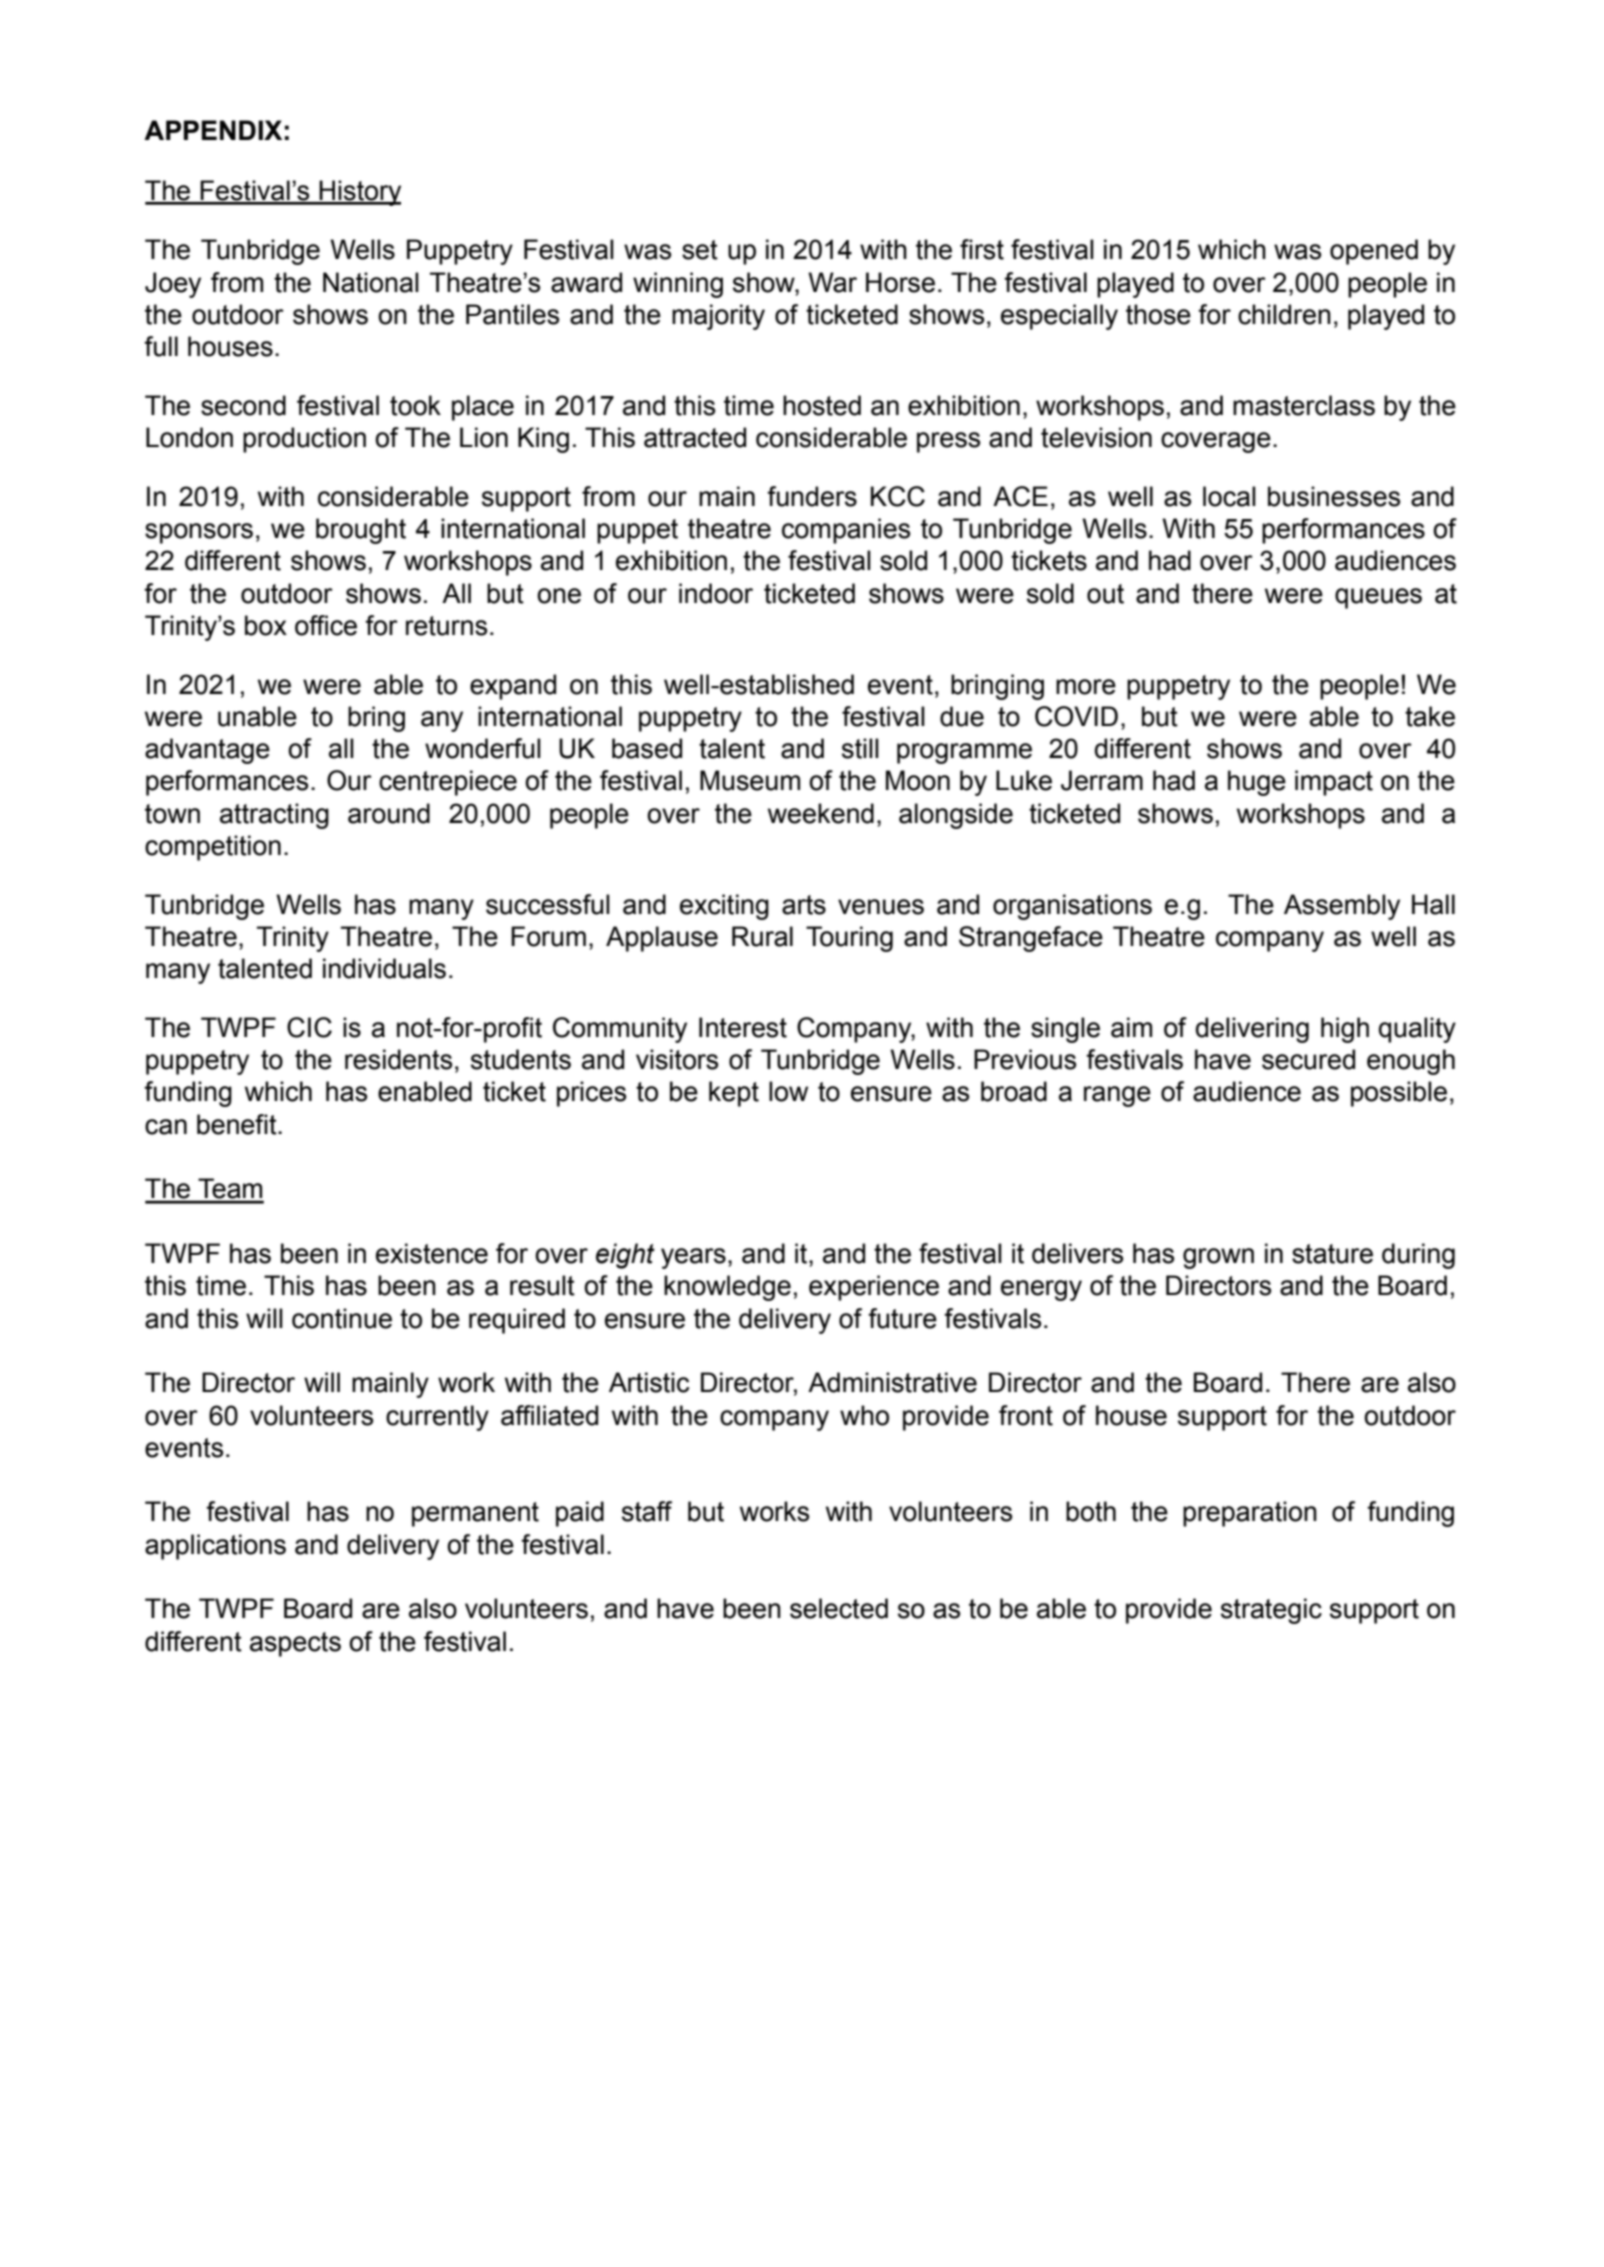 This screenshot has height=2267, width=1604. What do you see at coordinates (295, 1644) in the screenshot?
I see `aspects` at bounding box center [295, 1644].
